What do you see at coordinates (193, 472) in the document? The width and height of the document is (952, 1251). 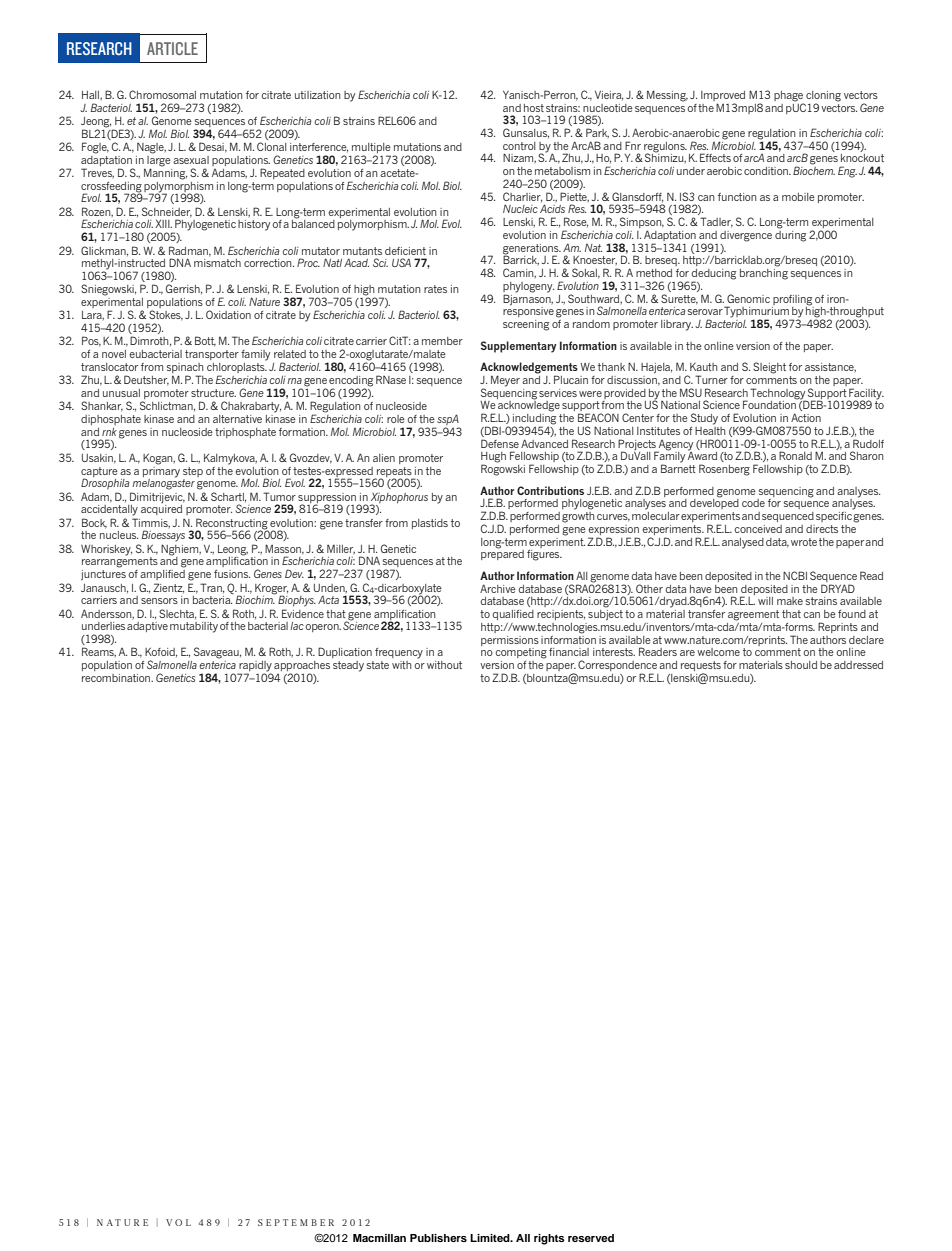 I see `step` at bounding box center [193, 472].
